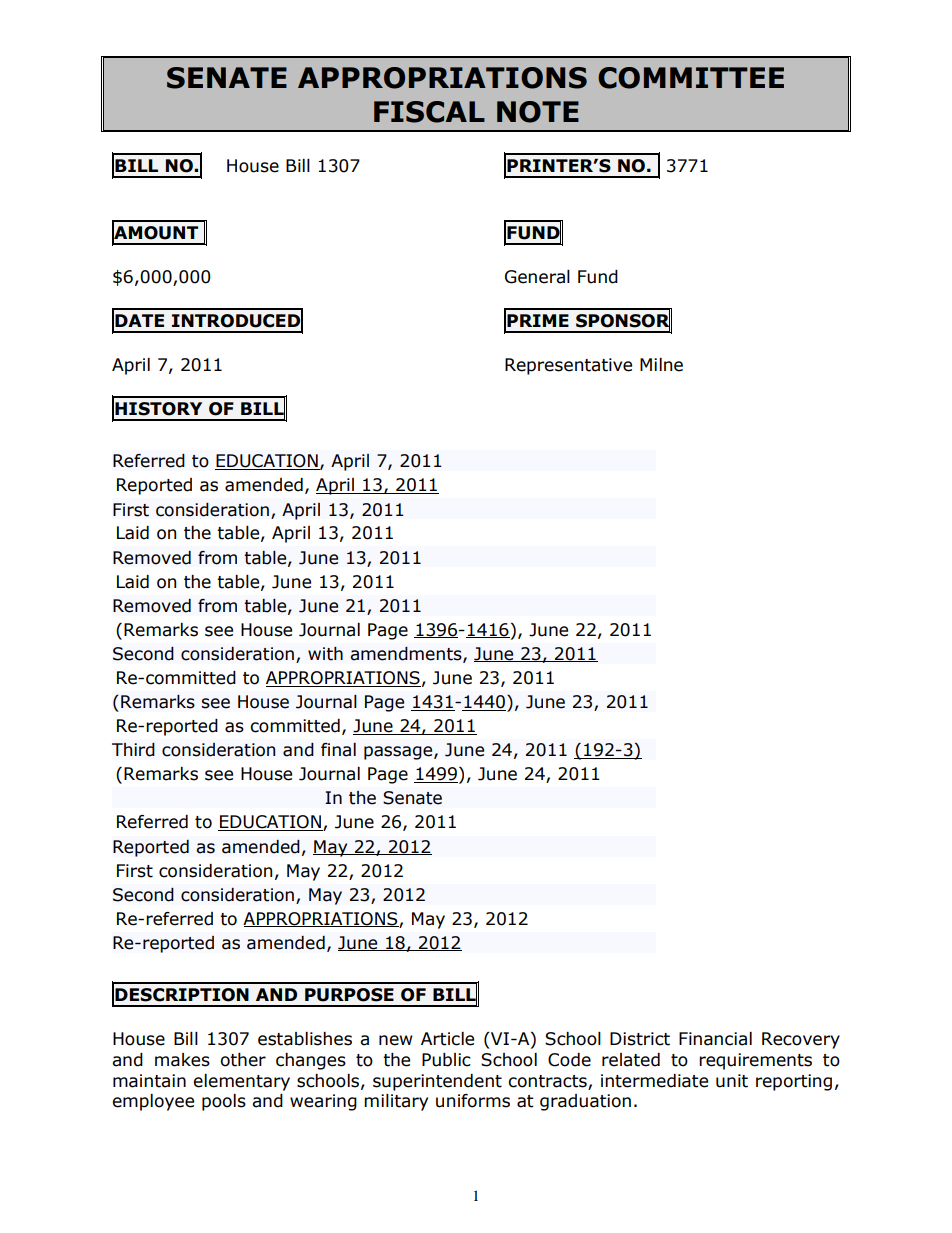 This page has width=952, height=1233. I want to click on COMMITTEE, so click(691, 78).
